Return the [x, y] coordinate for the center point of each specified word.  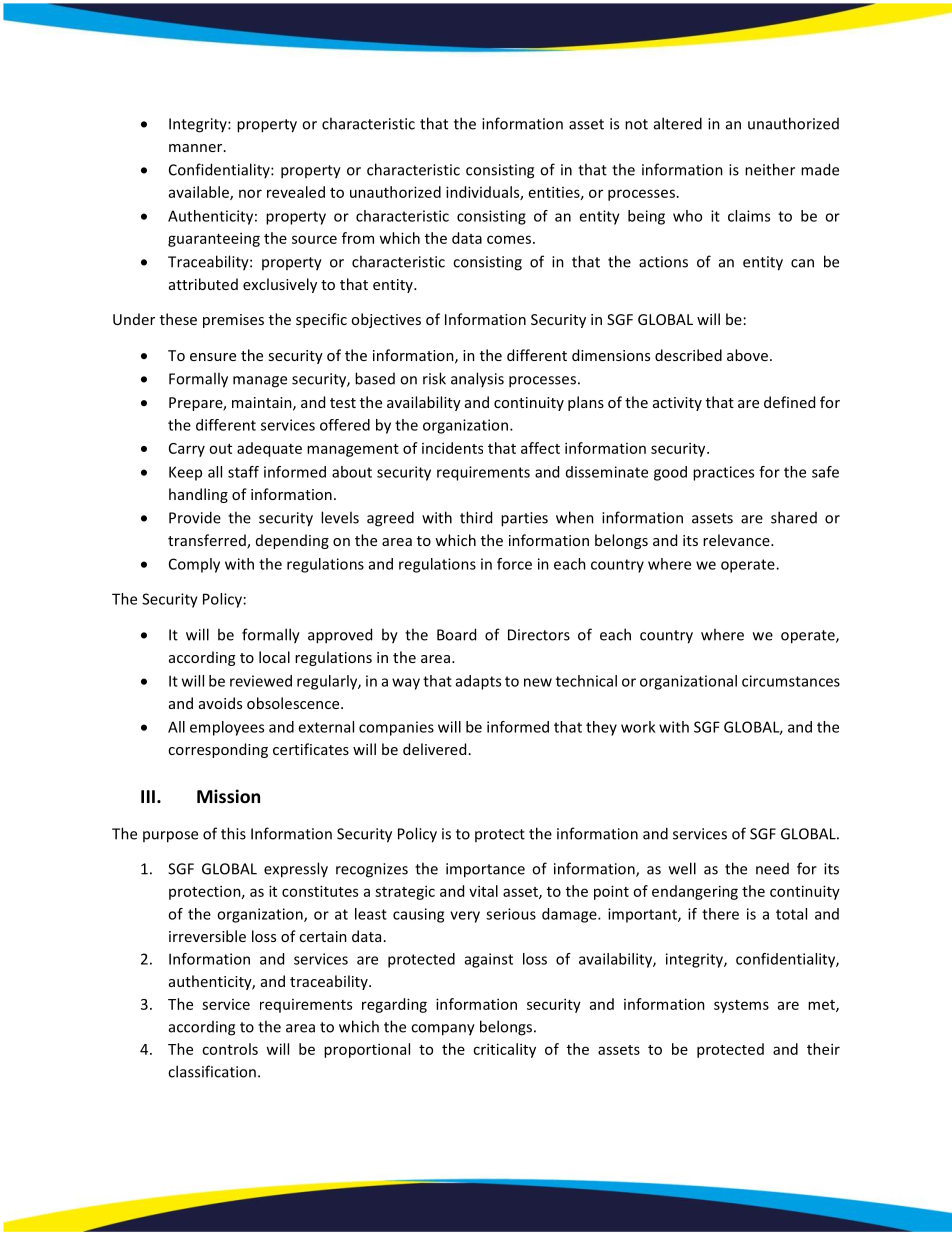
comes [509, 239]
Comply [194, 565]
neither [770, 169]
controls [230, 1049]
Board [456, 634]
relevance [737, 540]
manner [197, 148]
